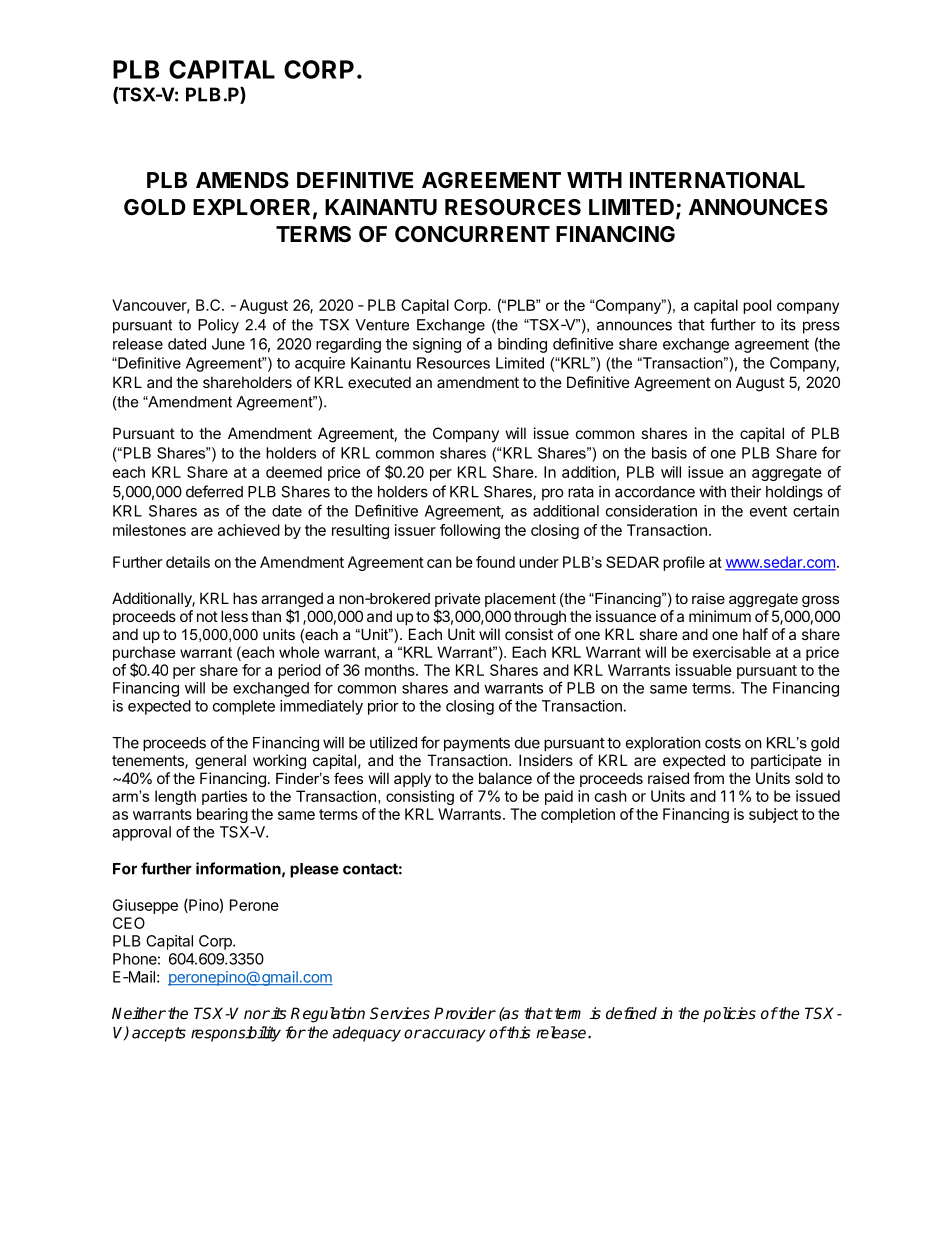  What do you see at coordinates (717, 180) in the screenshot?
I see `INTERNATIONAL` at bounding box center [717, 180].
